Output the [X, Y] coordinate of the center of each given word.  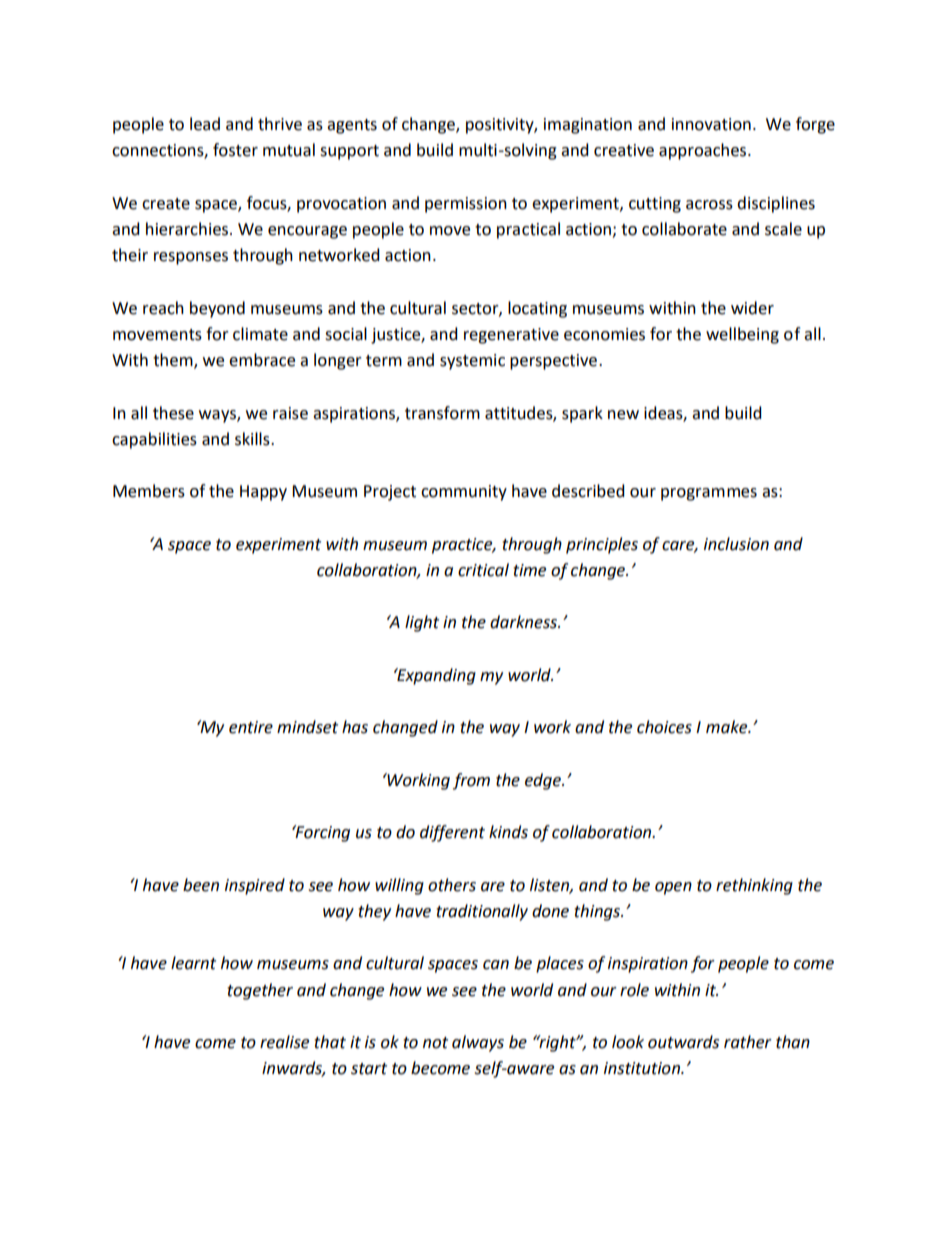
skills [253, 439]
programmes [709, 494]
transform [442, 413]
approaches [702, 151]
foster [235, 150]
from [471, 781]
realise [284, 1042]
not [435, 1043]
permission [466, 205]
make [728, 727]
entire [251, 727]
